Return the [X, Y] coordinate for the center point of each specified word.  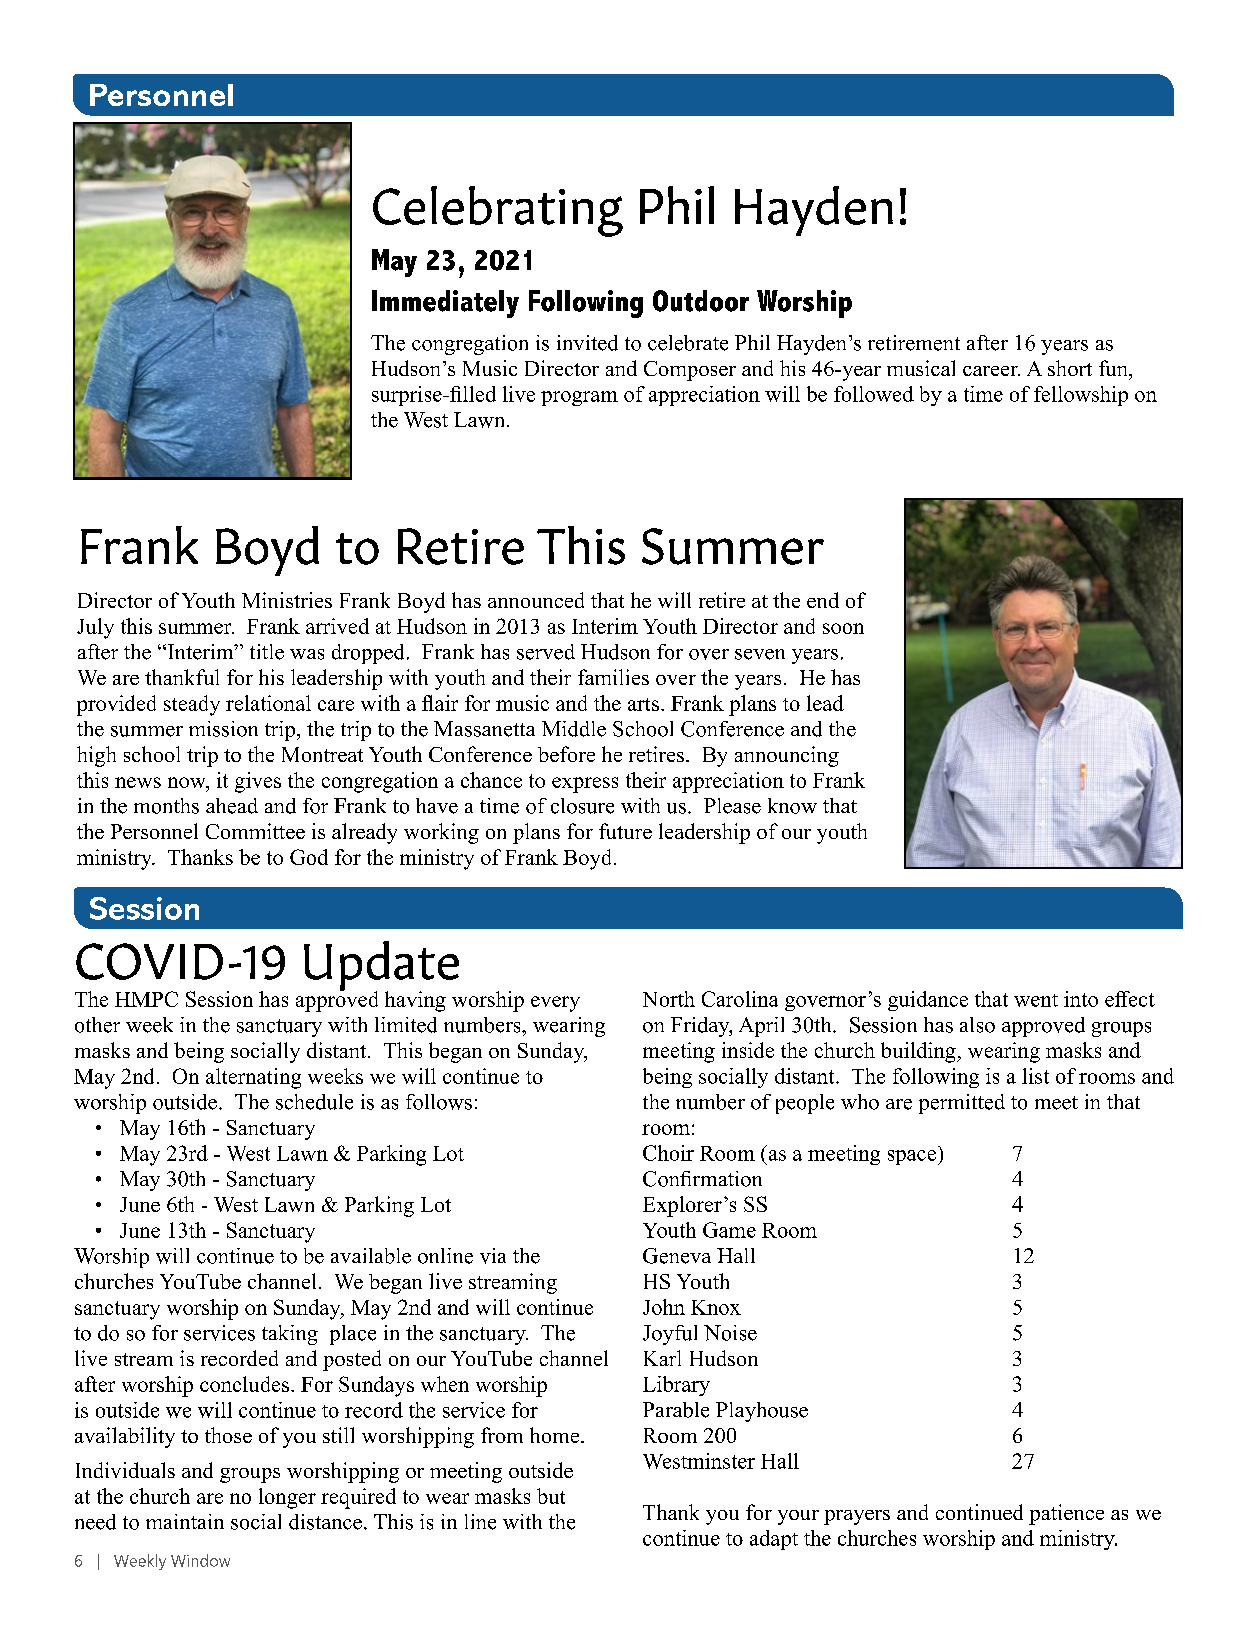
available [371, 1256]
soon [843, 628]
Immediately [445, 304]
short [1070, 368]
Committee [255, 831]
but [551, 1496]
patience [1066, 1514]
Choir [668, 1153]
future [625, 831]
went [1036, 1000]
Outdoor [701, 301]
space [912, 1157]
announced [536, 600]
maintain [185, 1521]
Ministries [287, 600]
